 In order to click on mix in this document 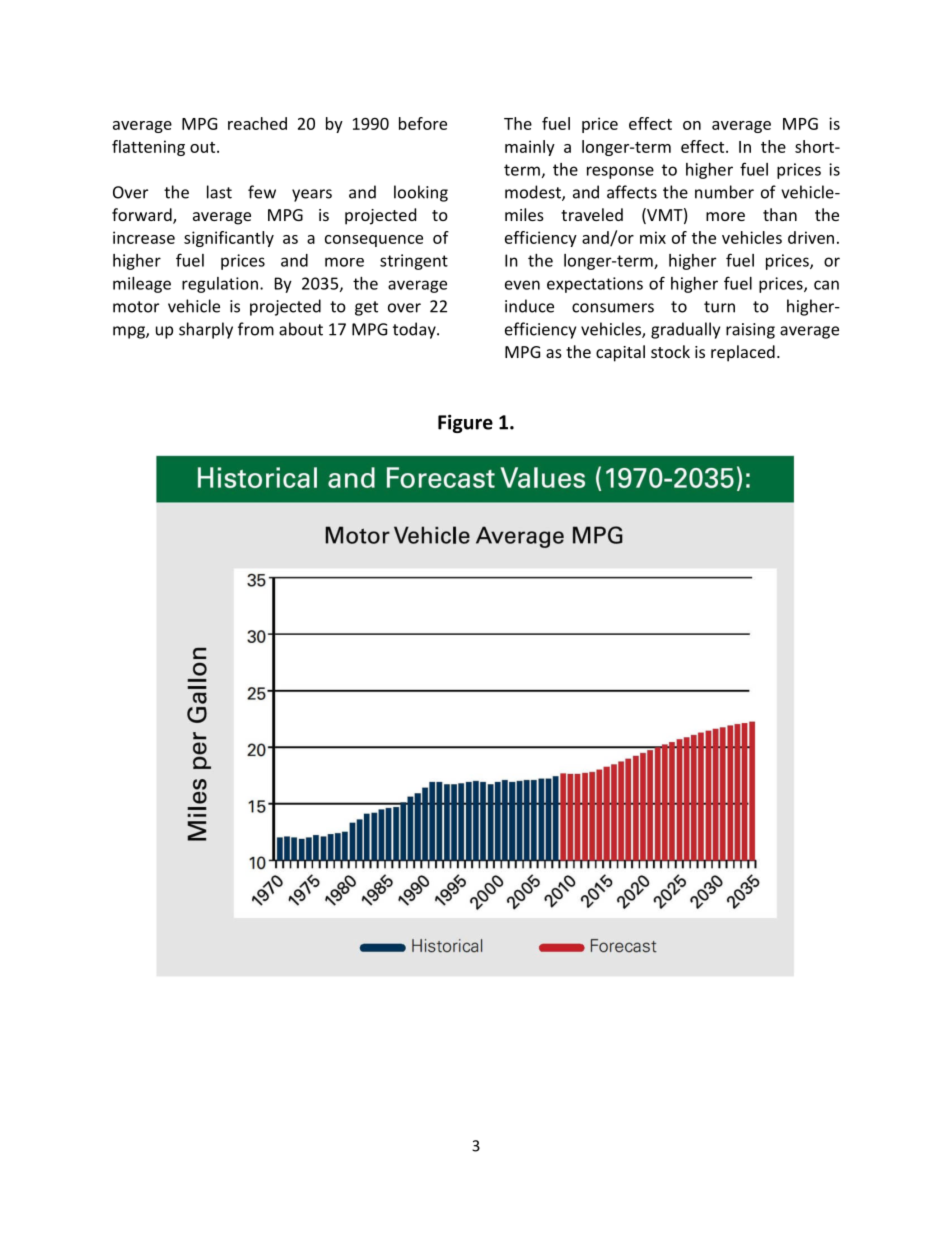, I will do `click(653, 237)`.
